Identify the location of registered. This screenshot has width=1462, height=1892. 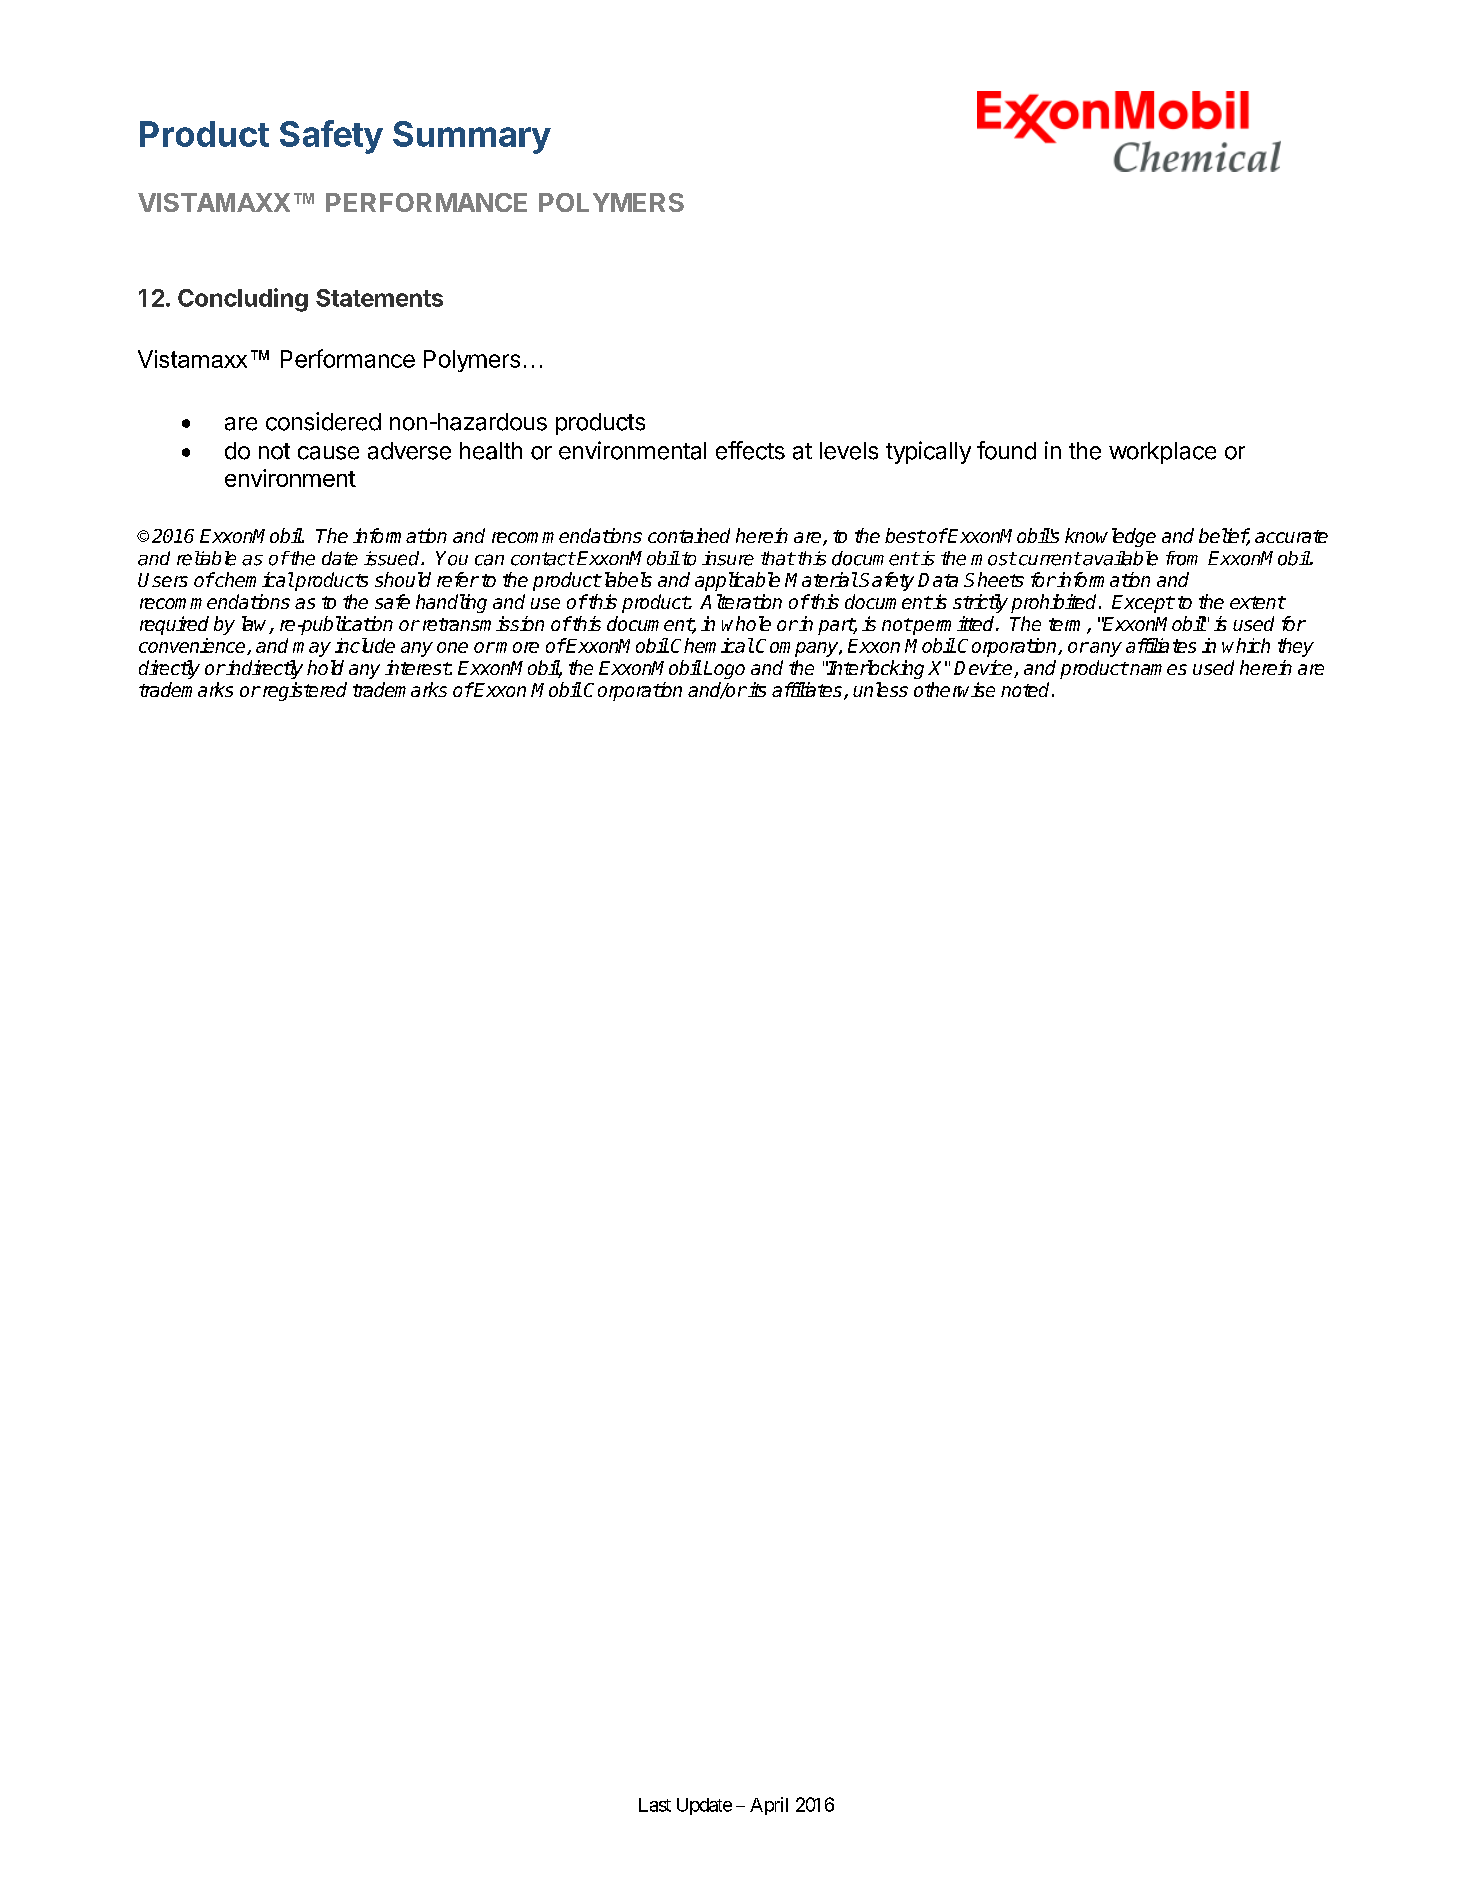
(303, 691).
